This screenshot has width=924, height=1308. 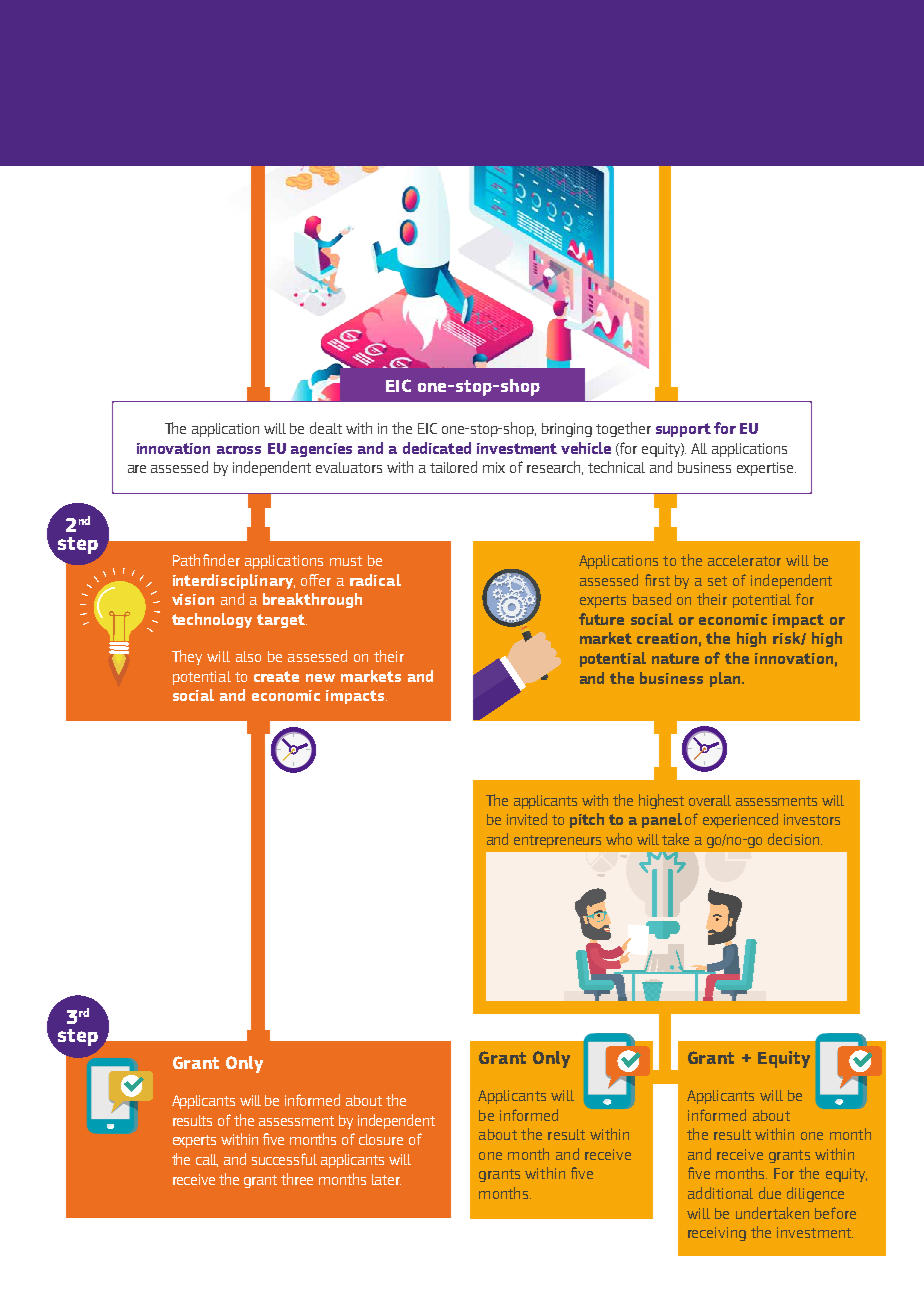 I want to click on create, so click(x=276, y=676).
